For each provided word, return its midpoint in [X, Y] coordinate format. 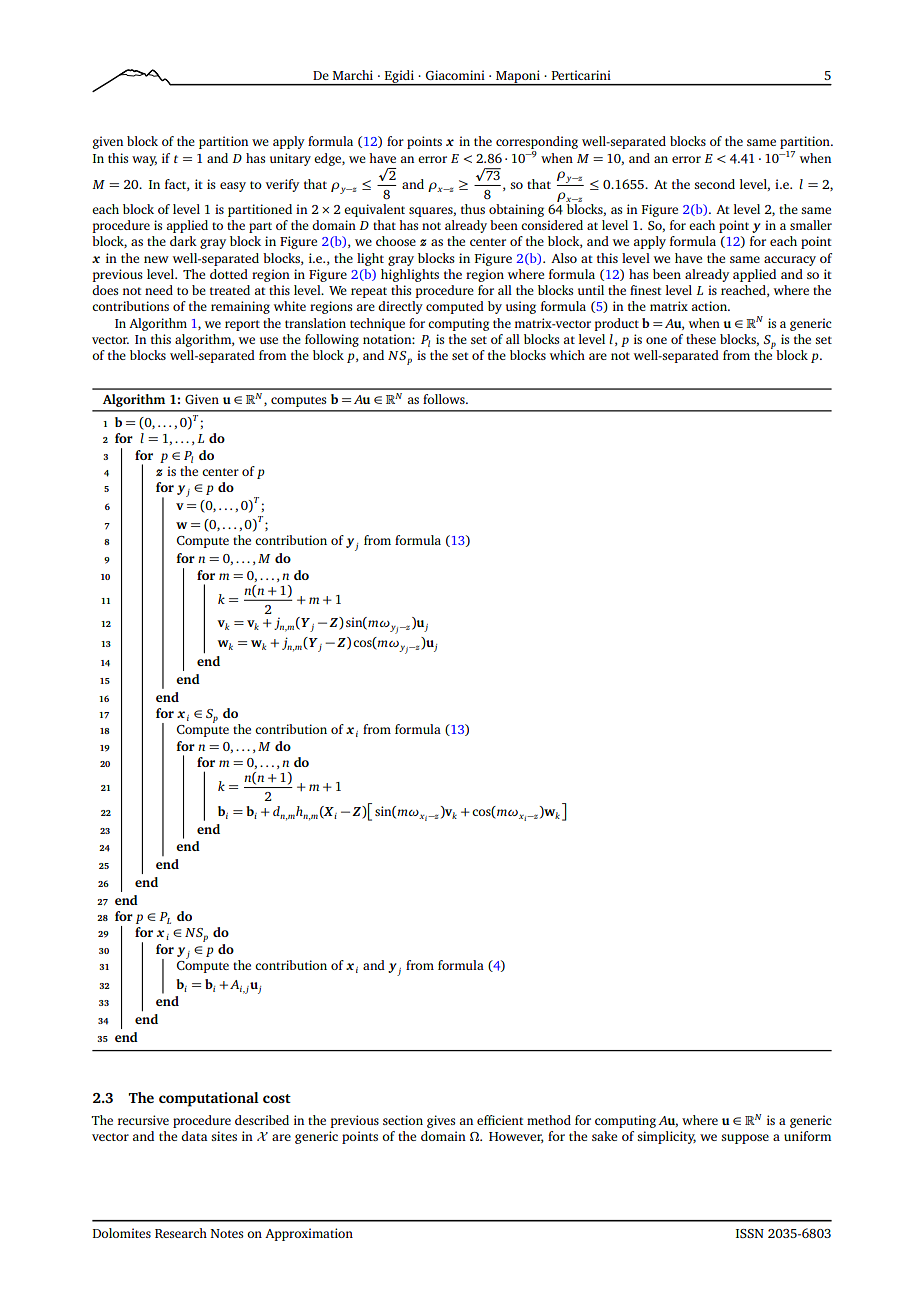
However [516, 1137]
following [332, 340]
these [701, 339]
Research [181, 1233]
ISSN [750, 1233]
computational [209, 1099]
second [715, 184]
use [269, 340]
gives [441, 1121]
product [616, 324]
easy [233, 187]
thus [473, 209]
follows [445, 399]
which [567, 355]
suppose [745, 1139]
